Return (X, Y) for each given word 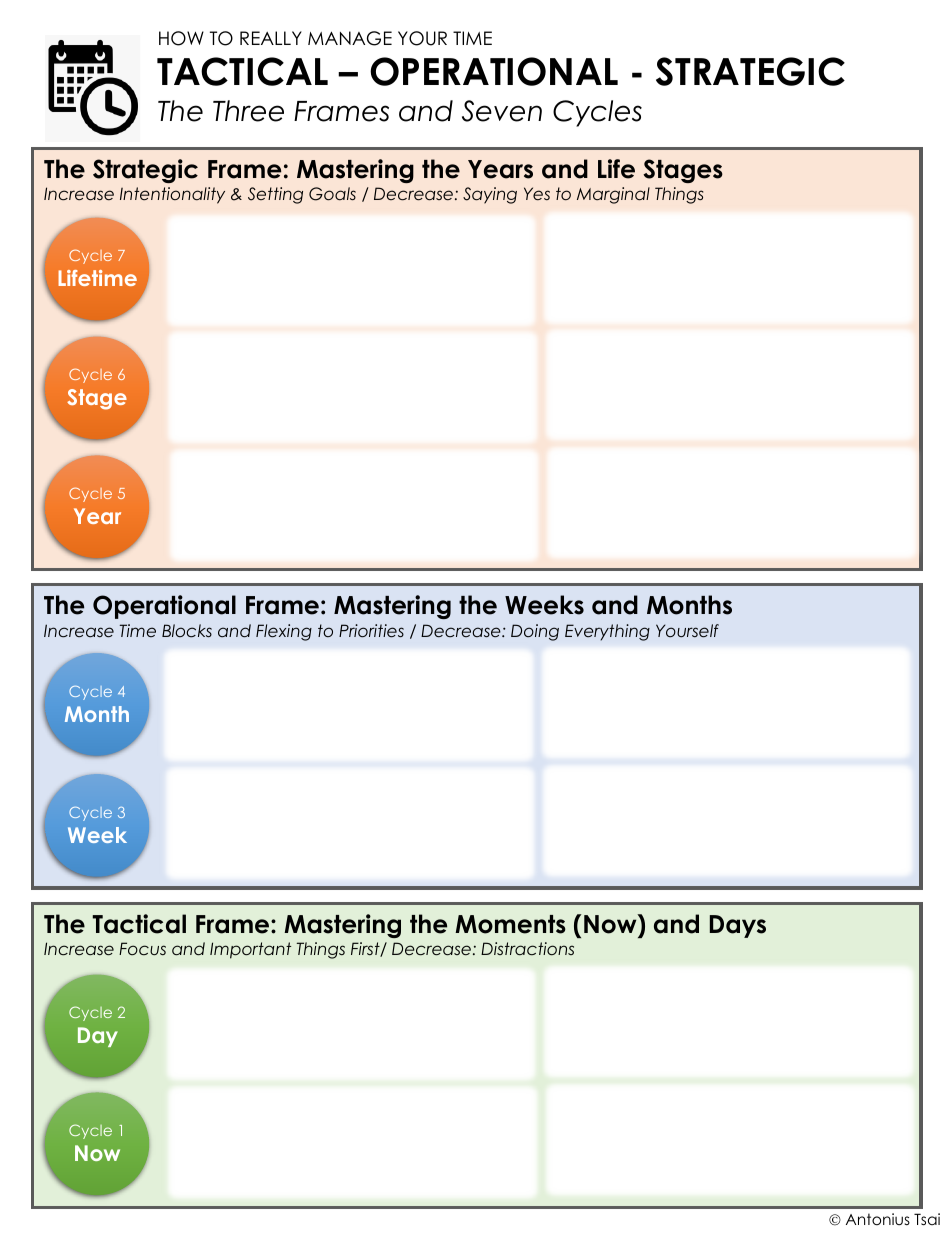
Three (248, 111)
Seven (502, 111)
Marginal (613, 195)
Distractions (527, 948)
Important (250, 950)
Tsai (927, 1219)
